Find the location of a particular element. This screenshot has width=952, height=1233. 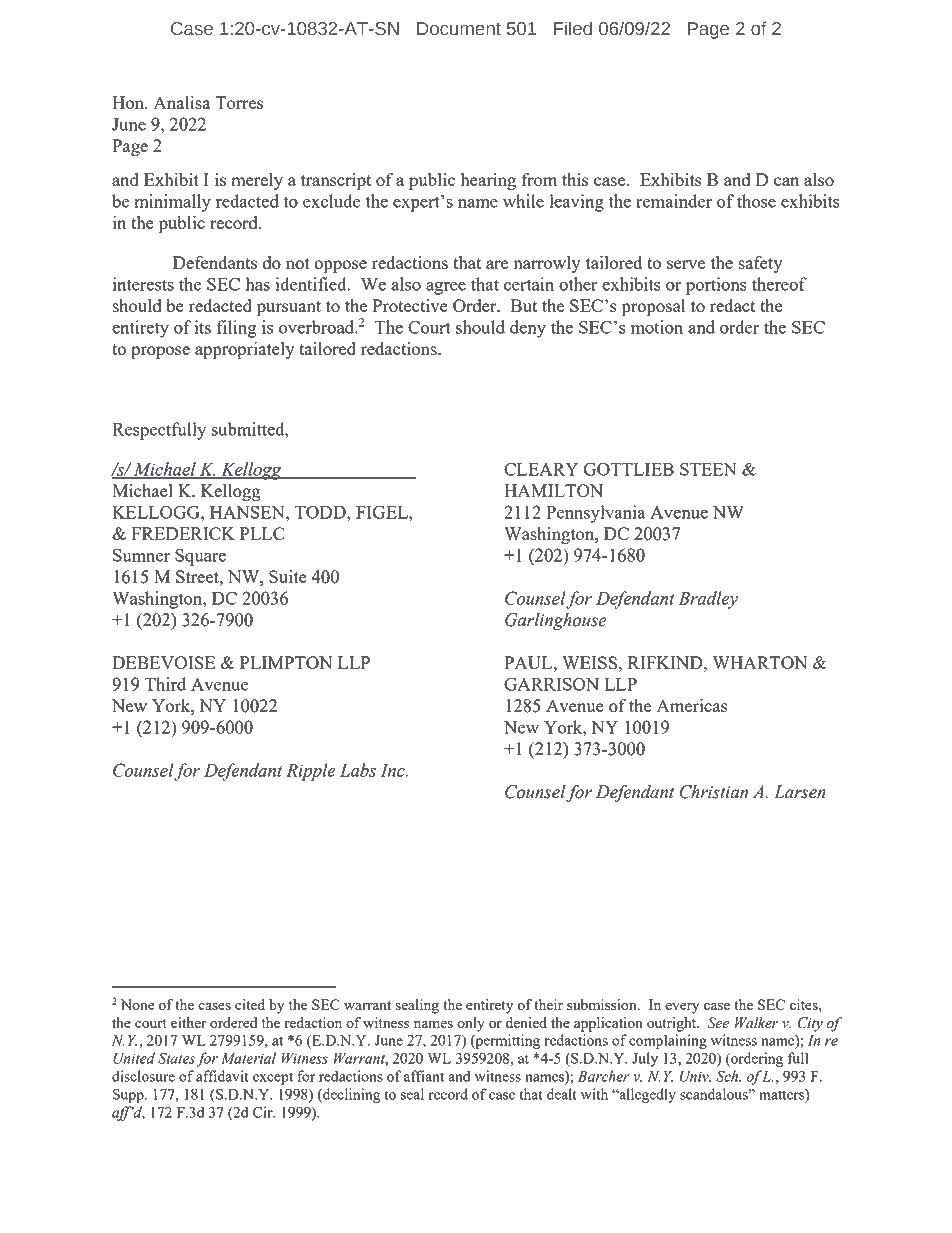

Torres is located at coordinates (239, 102).
